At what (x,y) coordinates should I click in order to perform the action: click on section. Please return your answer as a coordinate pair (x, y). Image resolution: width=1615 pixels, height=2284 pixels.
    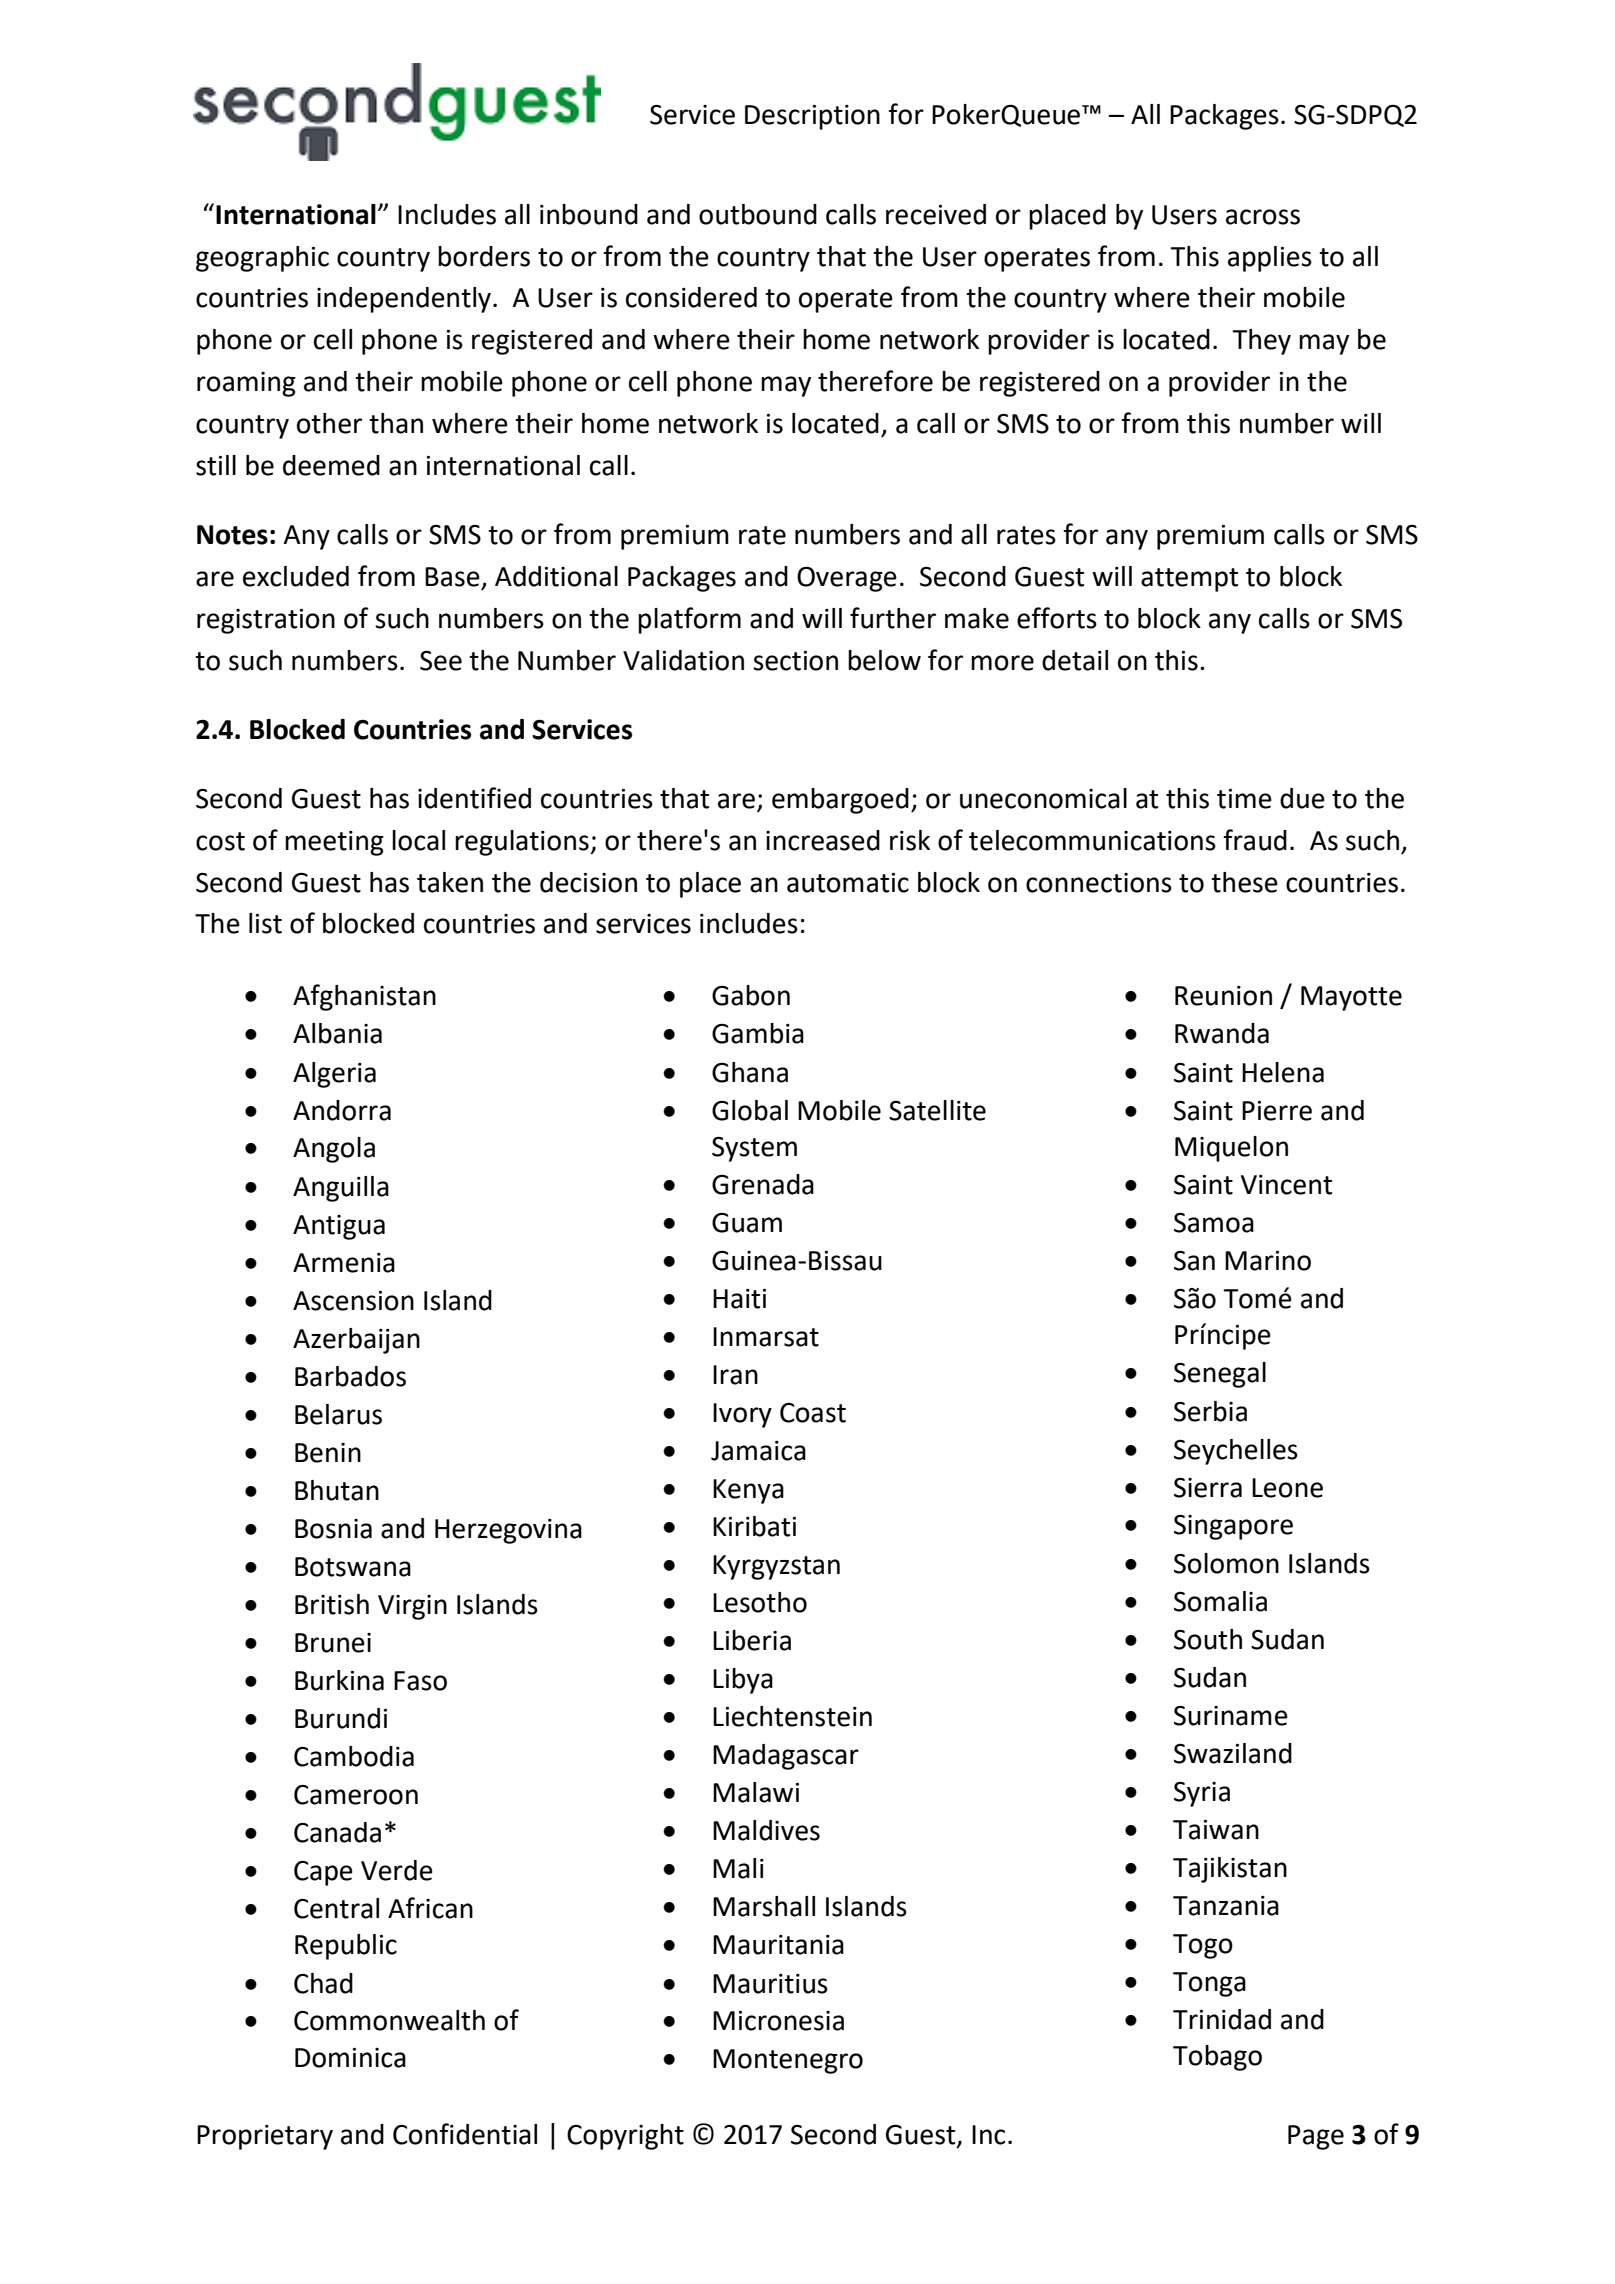
    Looking at the image, I should click on (795, 661).
